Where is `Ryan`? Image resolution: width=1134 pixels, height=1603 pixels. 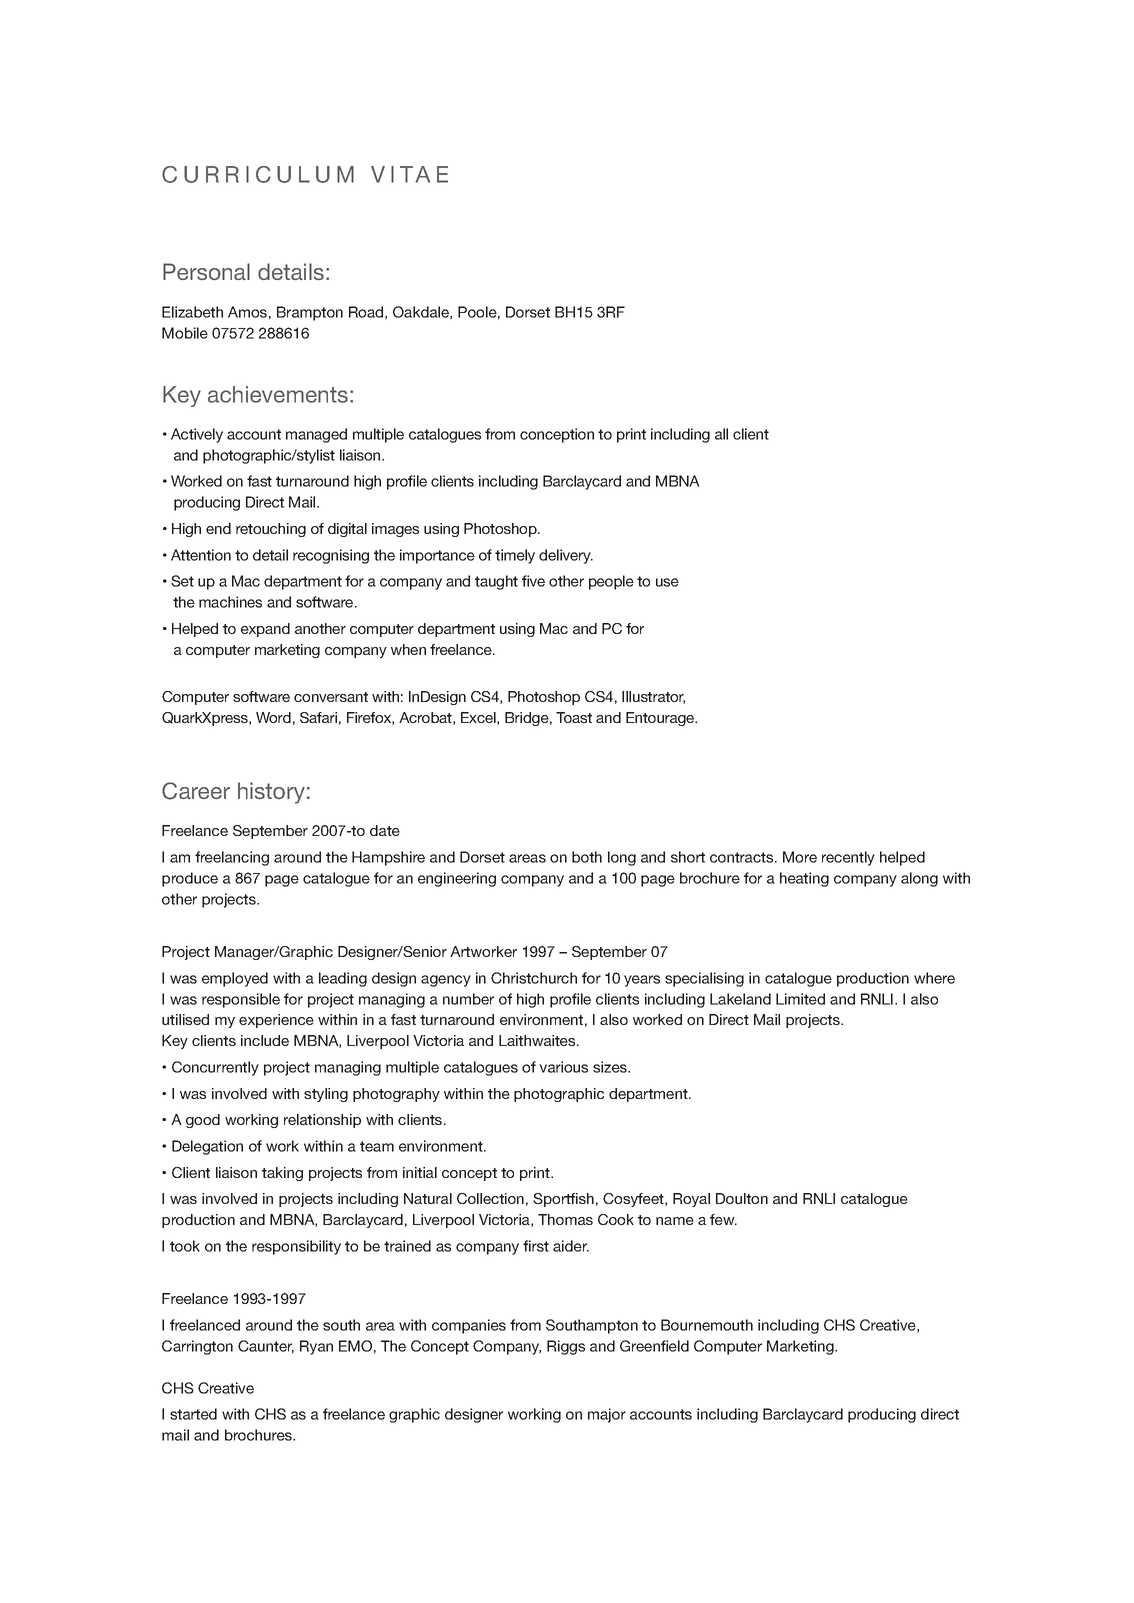
Ryan is located at coordinates (316, 1347).
